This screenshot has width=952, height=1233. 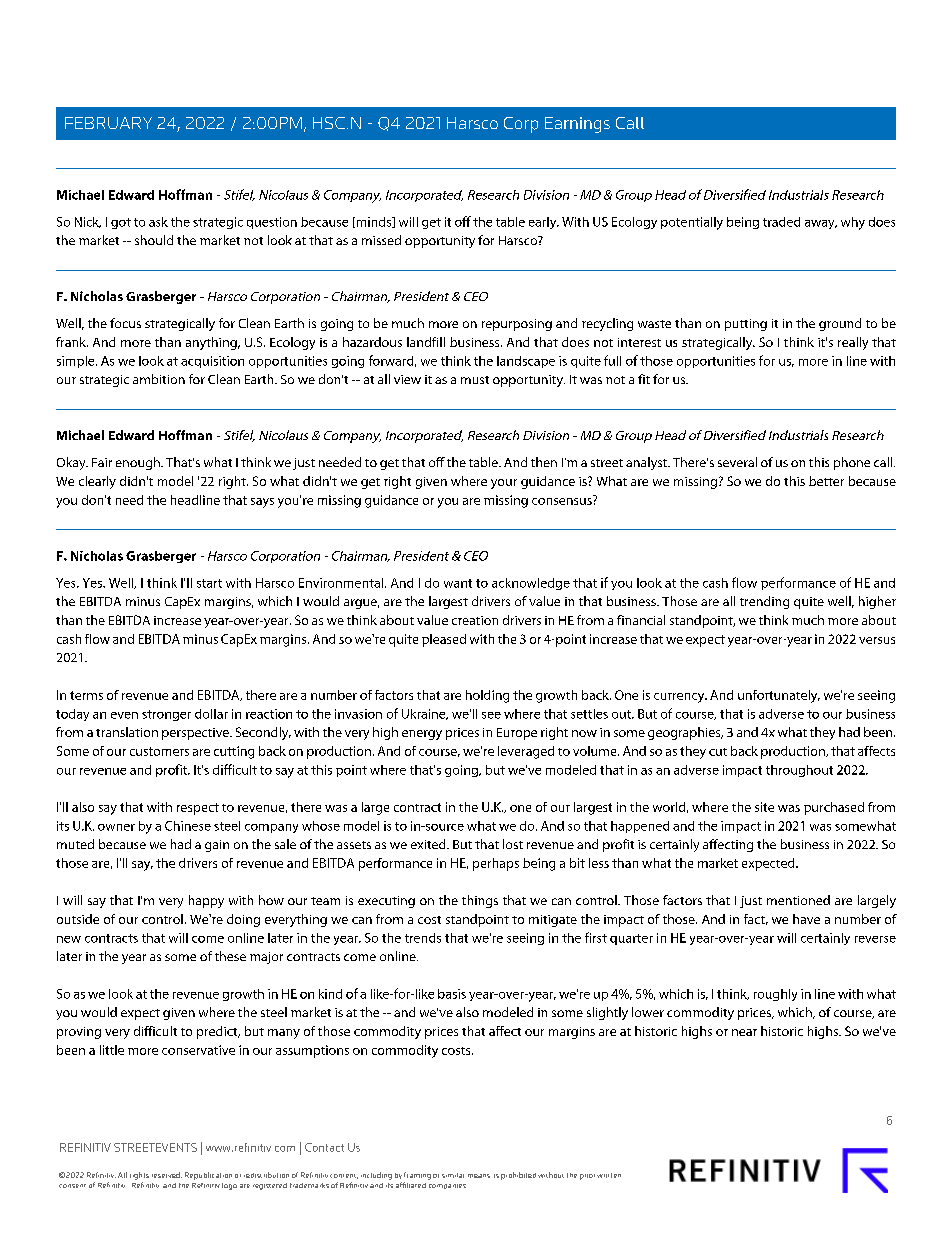 What do you see at coordinates (479, 1176) in the screenshot?
I see `means` at bounding box center [479, 1176].
